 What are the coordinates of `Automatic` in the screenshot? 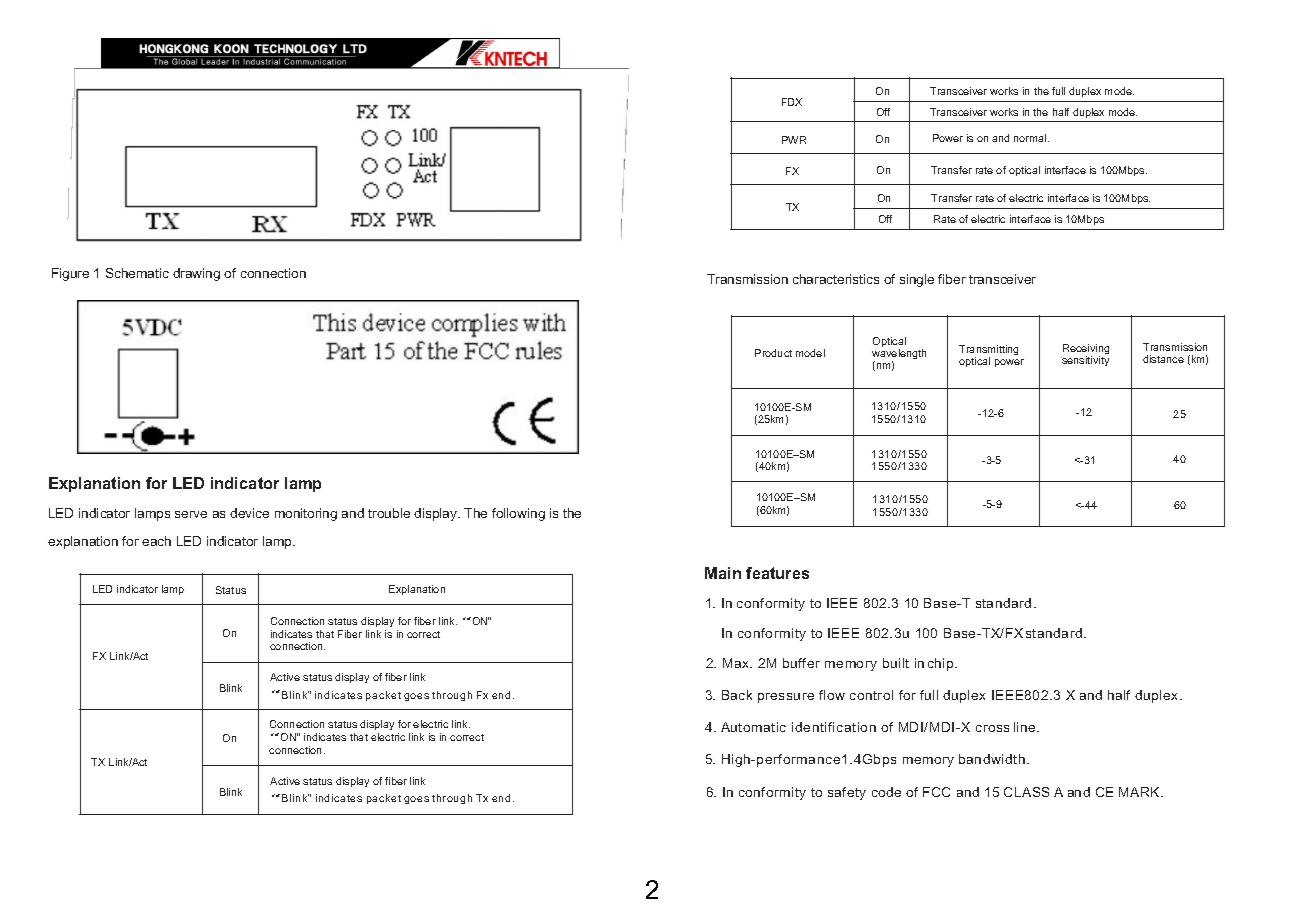 It's located at (753, 727).
